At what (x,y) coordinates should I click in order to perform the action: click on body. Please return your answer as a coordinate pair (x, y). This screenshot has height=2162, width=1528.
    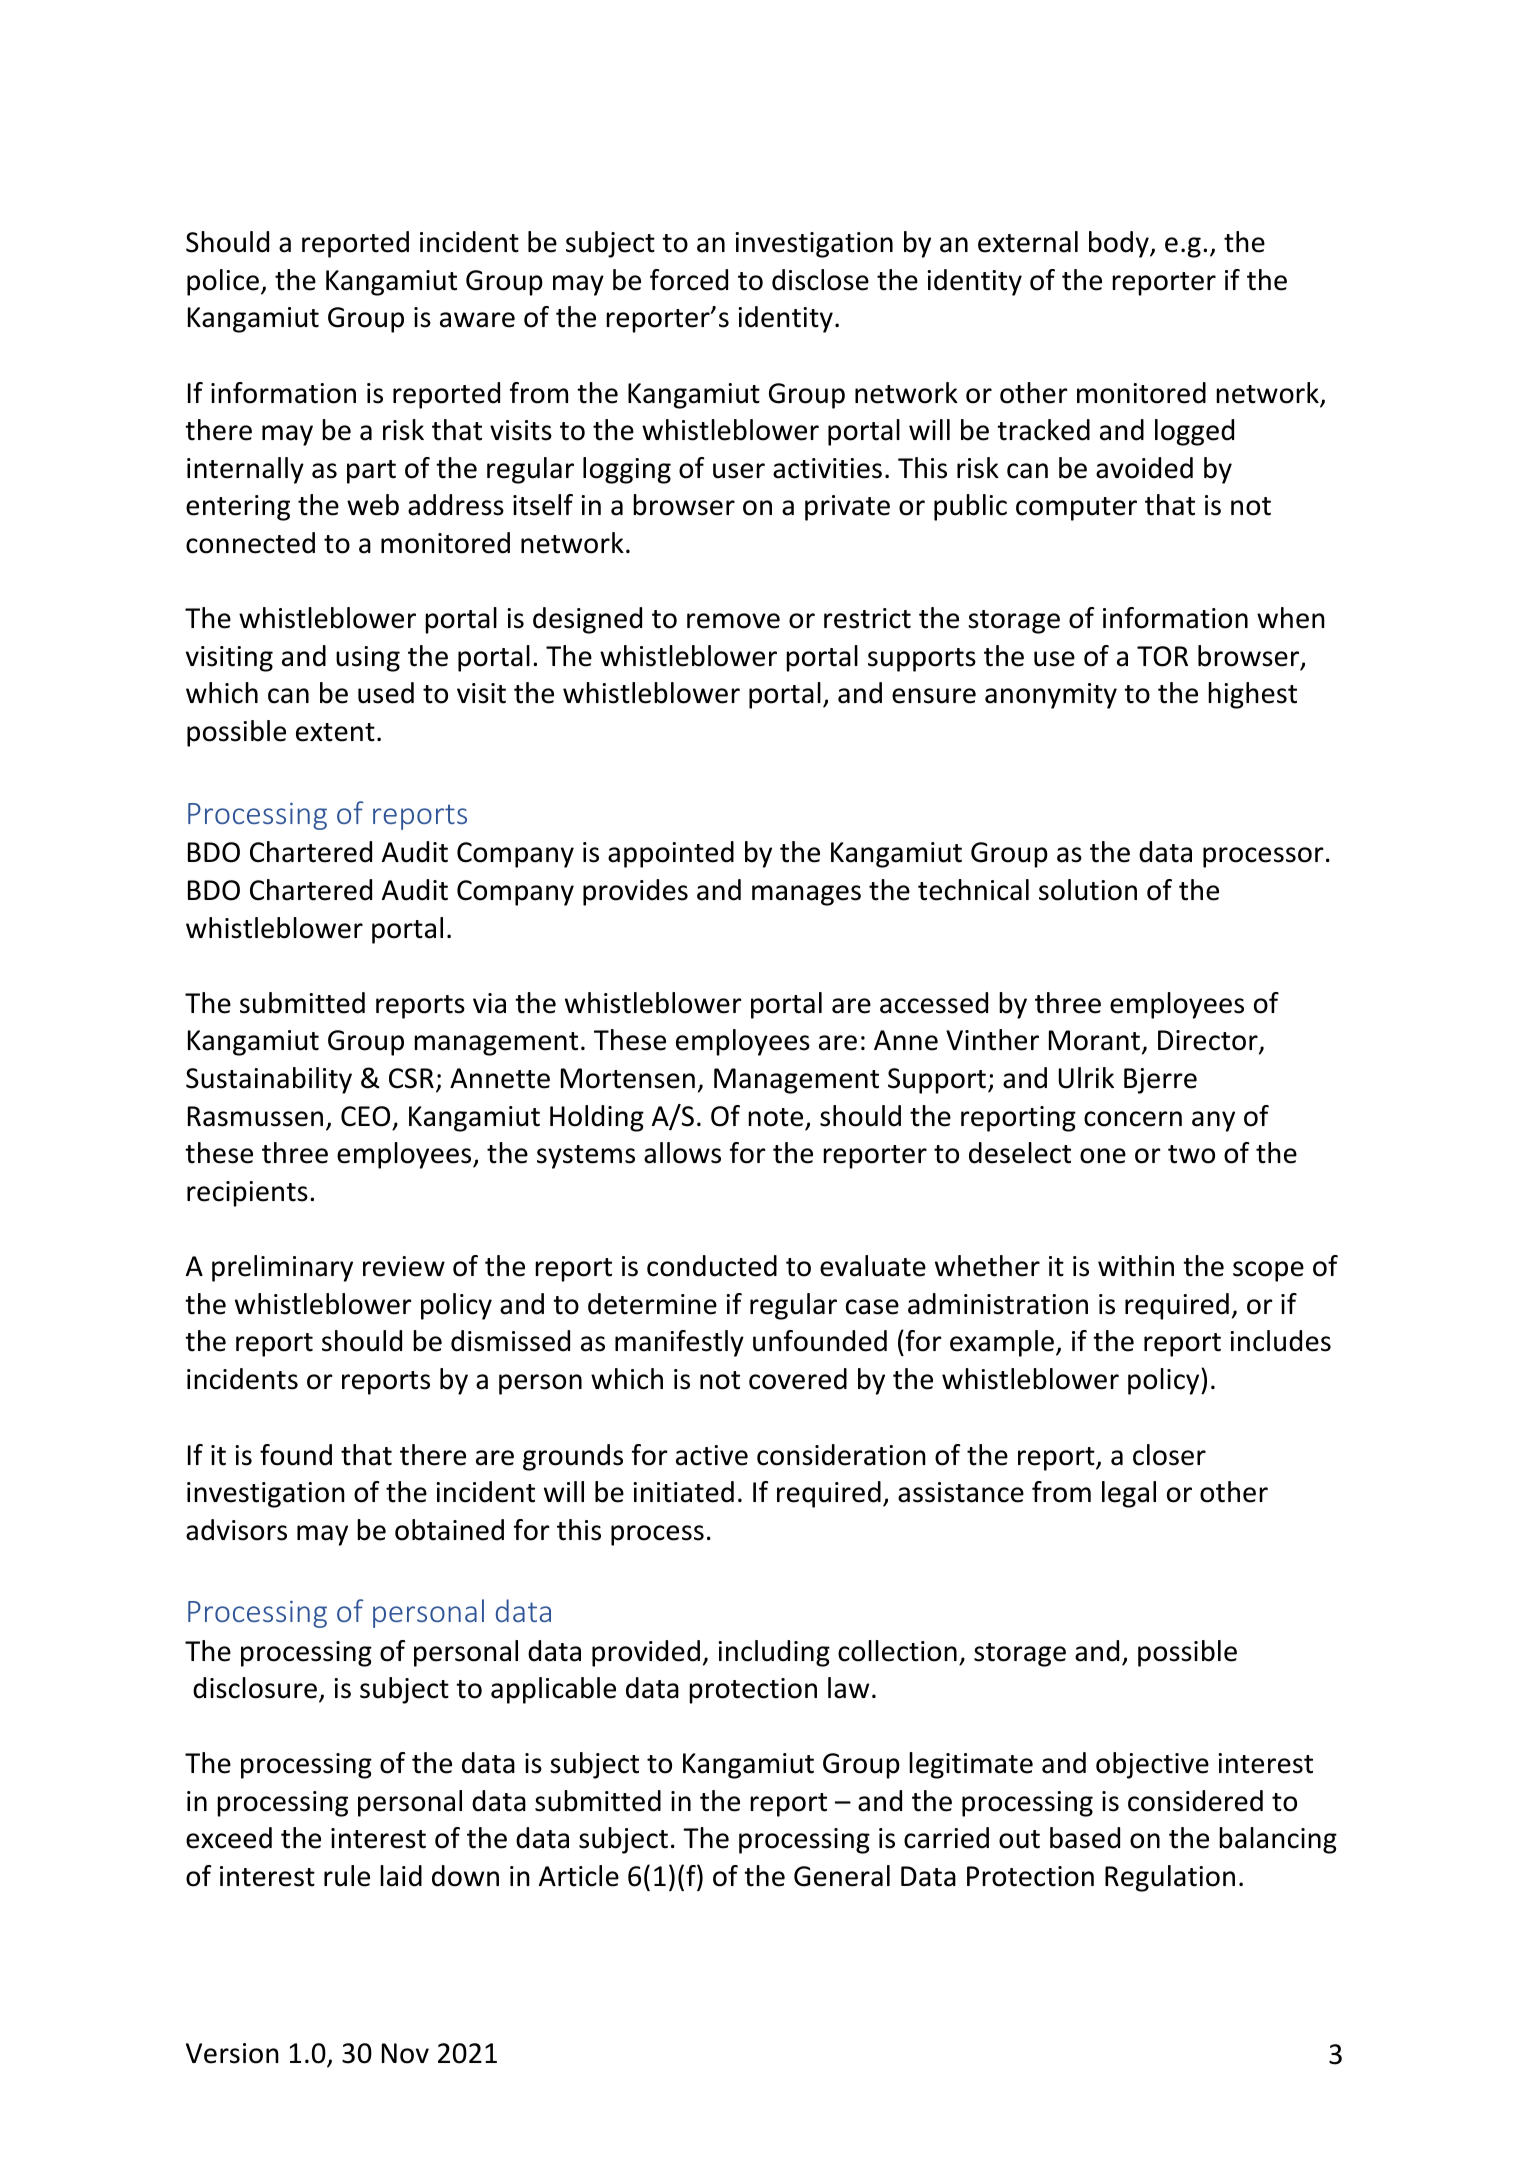
    Looking at the image, I should click on (1120, 244).
